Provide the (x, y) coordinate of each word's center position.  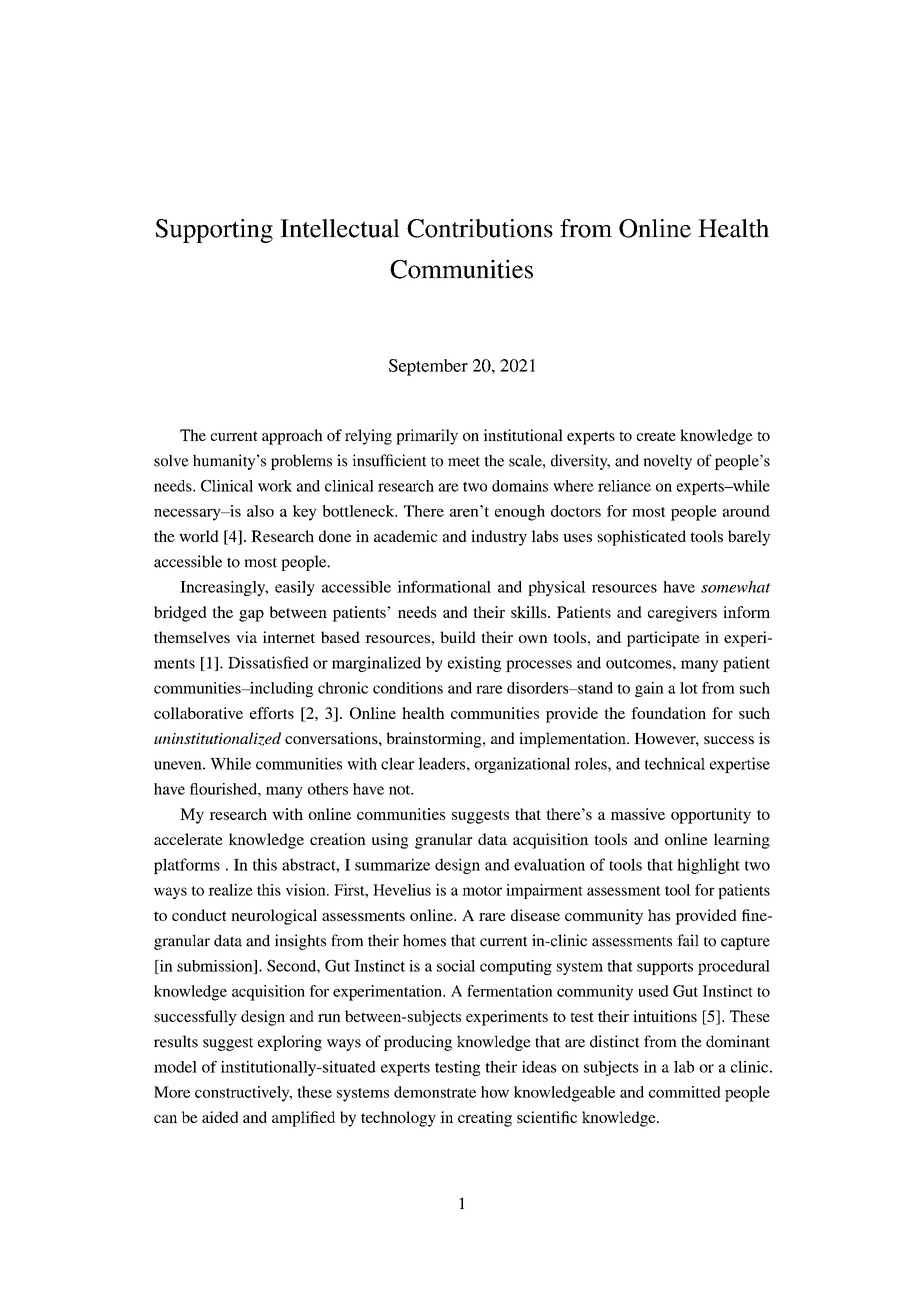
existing (474, 664)
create (656, 436)
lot (689, 688)
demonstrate (435, 1092)
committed (685, 1092)
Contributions (480, 228)
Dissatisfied (268, 662)
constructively (243, 1094)
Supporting (214, 231)
